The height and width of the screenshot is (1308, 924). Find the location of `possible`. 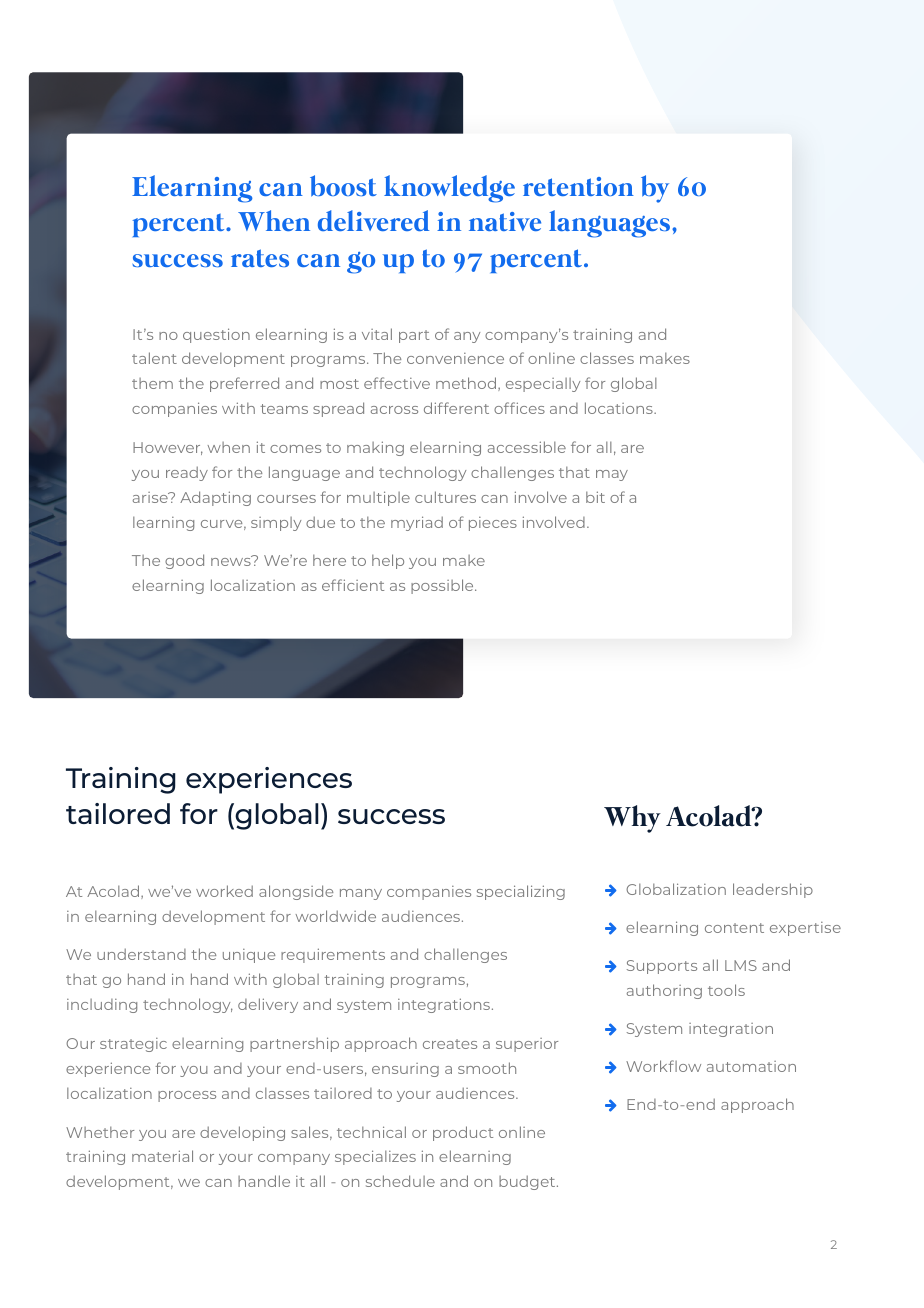

possible is located at coordinates (443, 586).
